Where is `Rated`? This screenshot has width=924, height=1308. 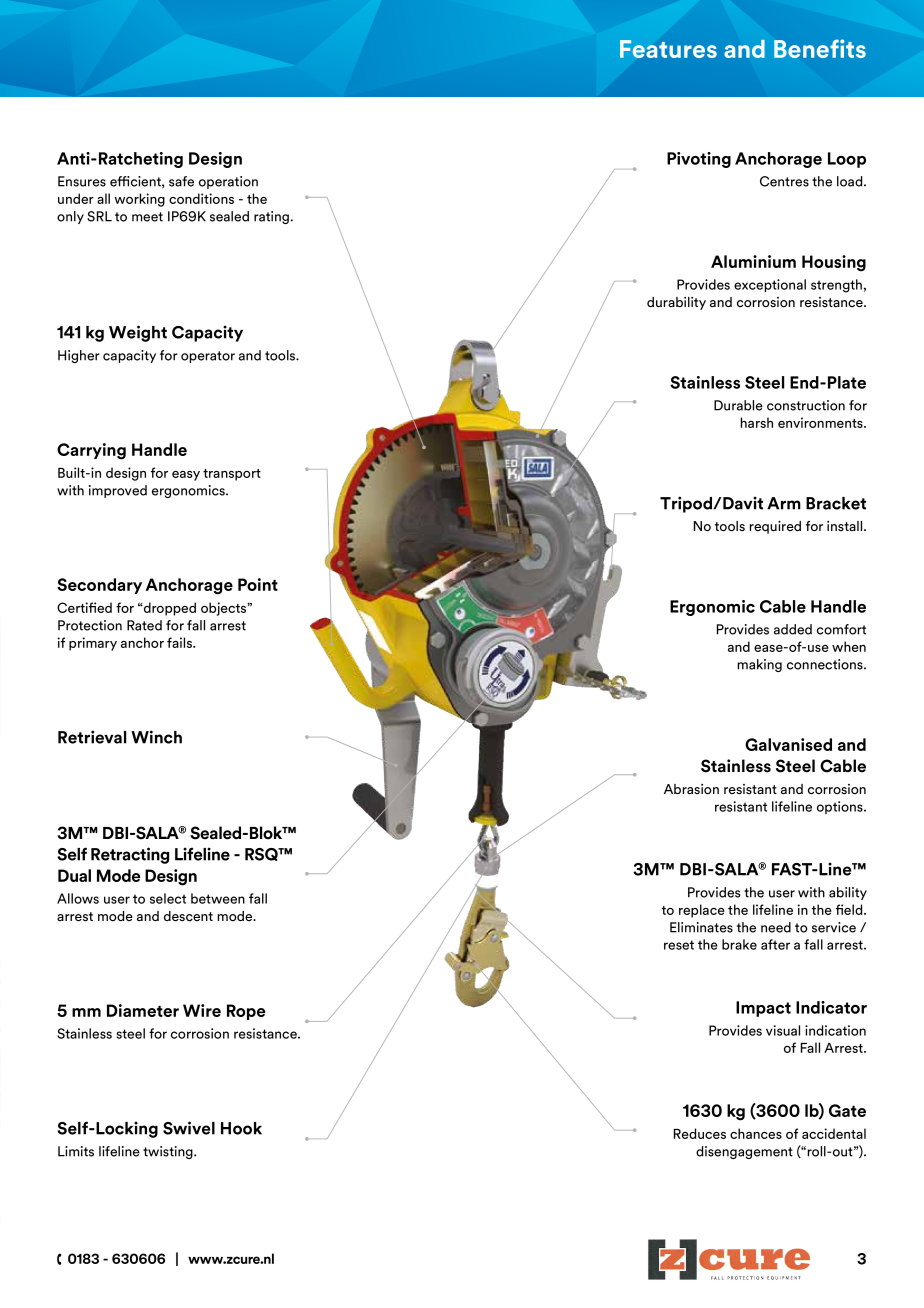 Rated is located at coordinates (144, 625).
